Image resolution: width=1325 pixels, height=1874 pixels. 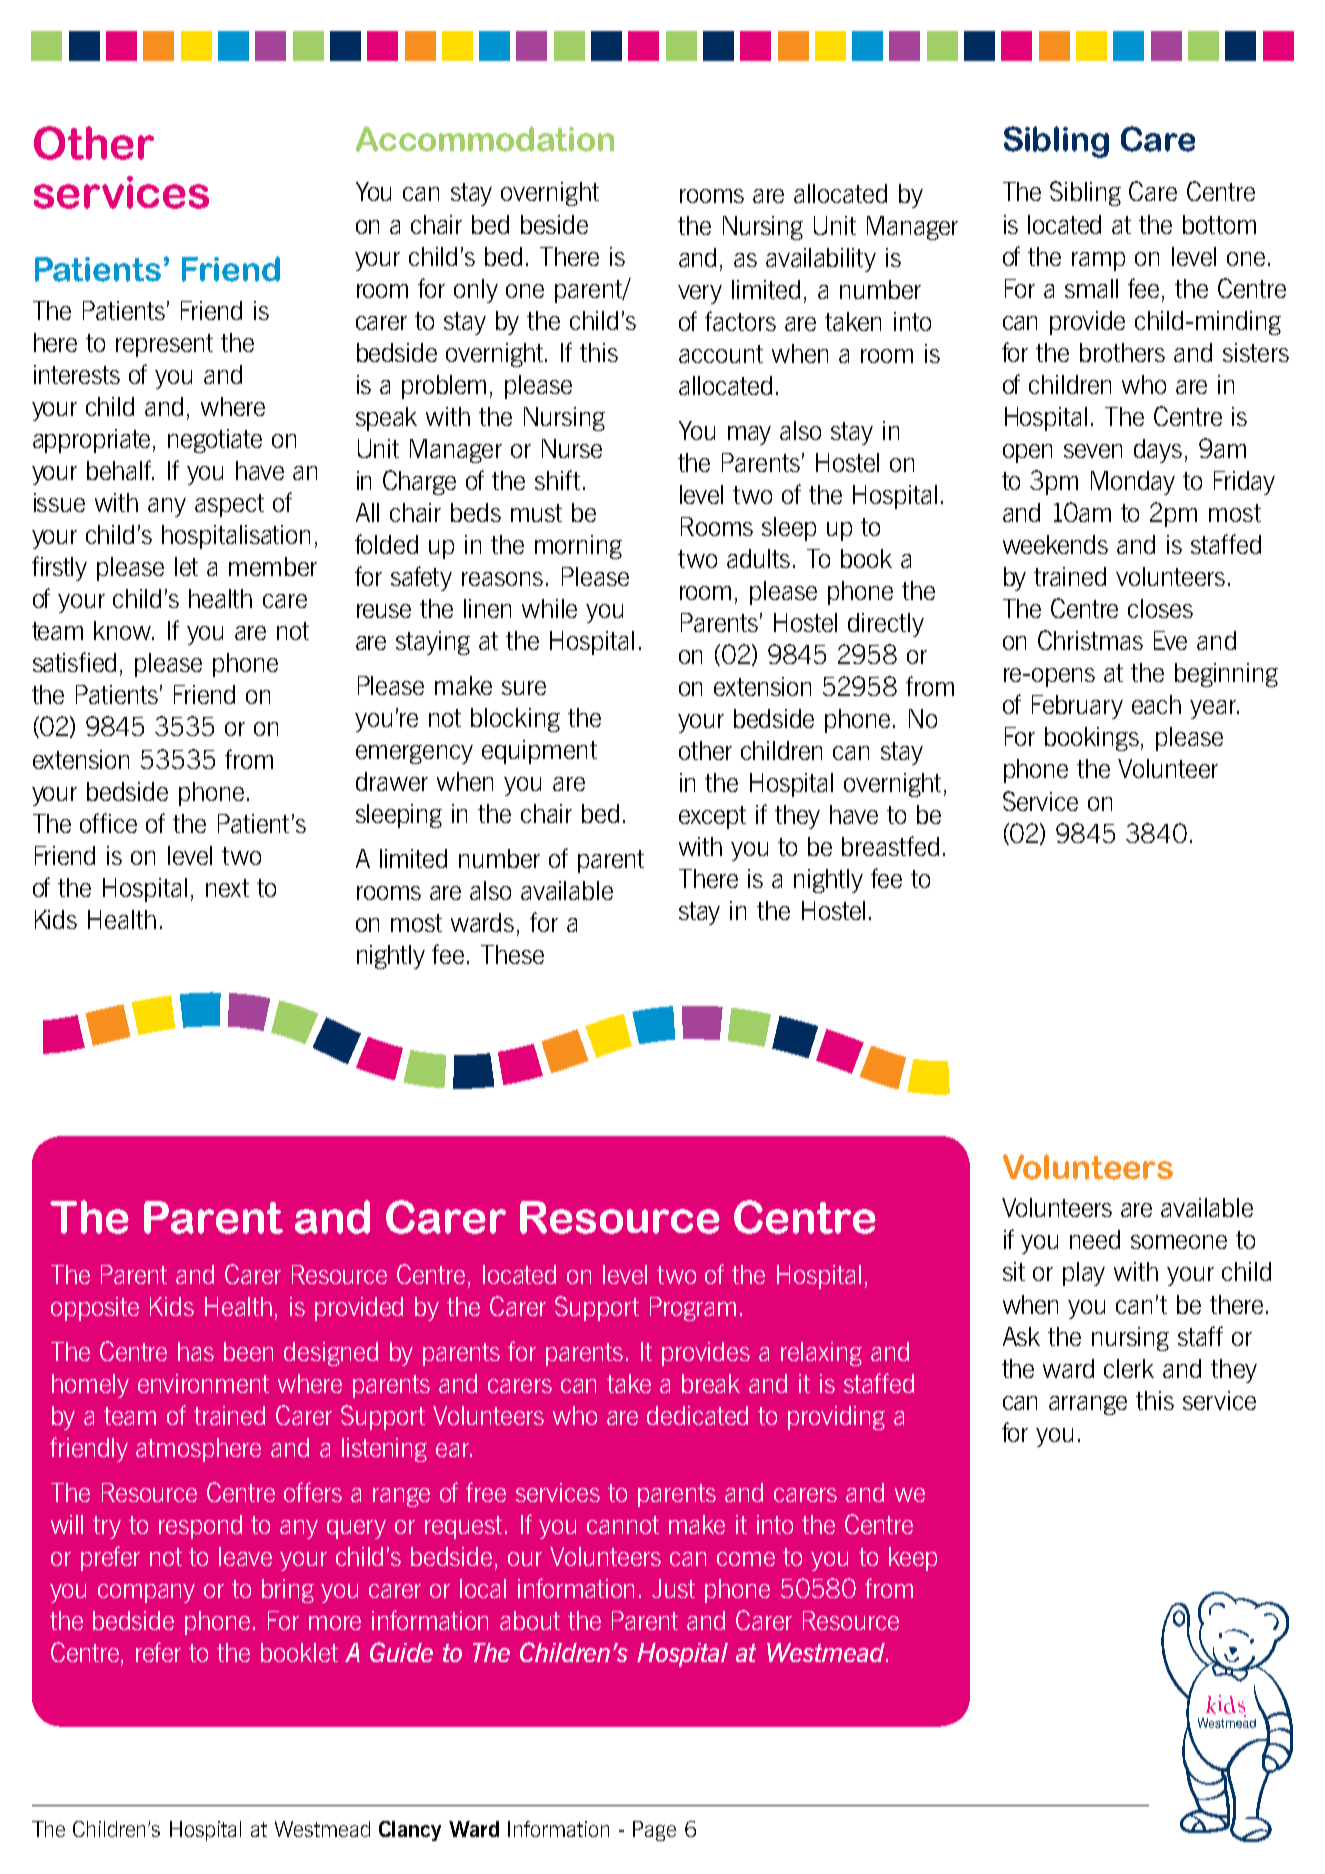 What do you see at coordinates (1077, 707) in the document?
I see `February` at bounding box center [1077, 707].
